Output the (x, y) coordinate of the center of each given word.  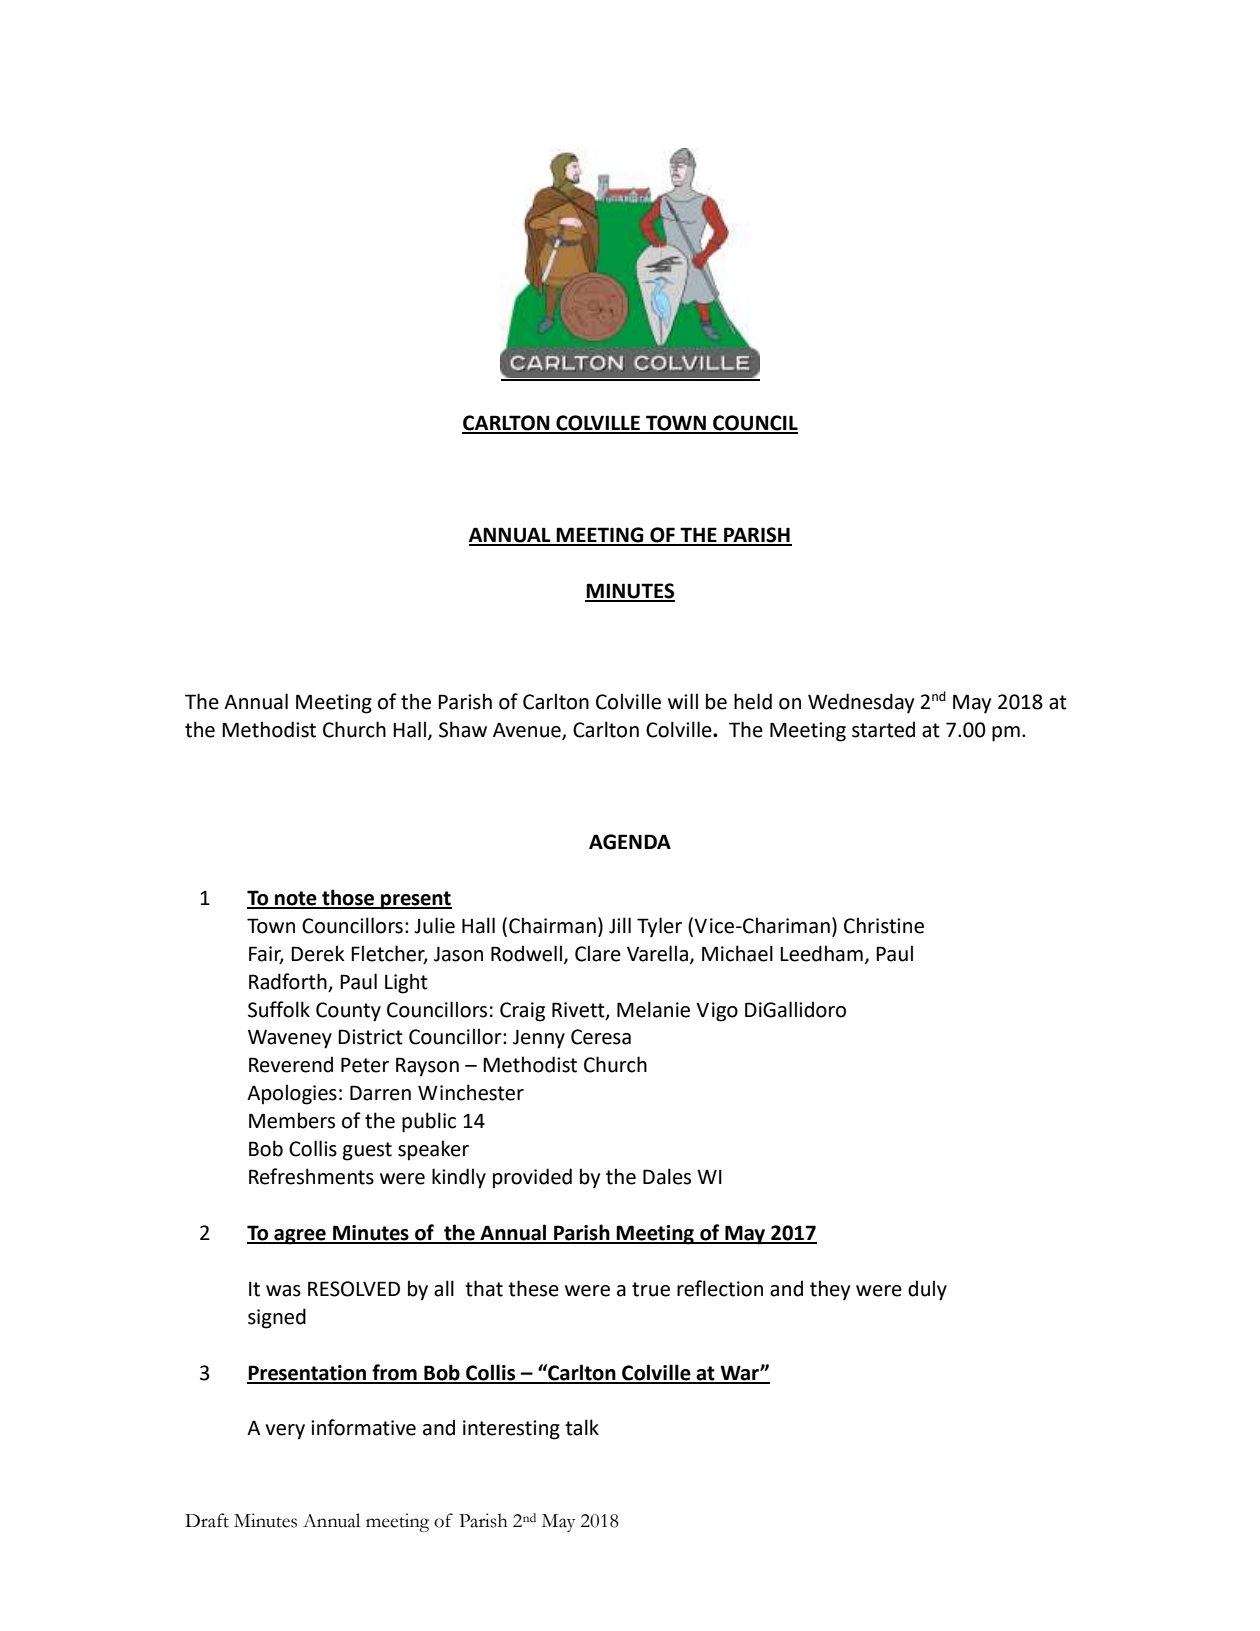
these (533, 1288)
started (883, 729)
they (830, 1290)
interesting (511, 1430)
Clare (598, 953)
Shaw (463, 729)
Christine (884, 925)
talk (582, 1427)
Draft (207, 1520)
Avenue (528, 731)
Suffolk (279, 1009)
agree (300, 1237)
